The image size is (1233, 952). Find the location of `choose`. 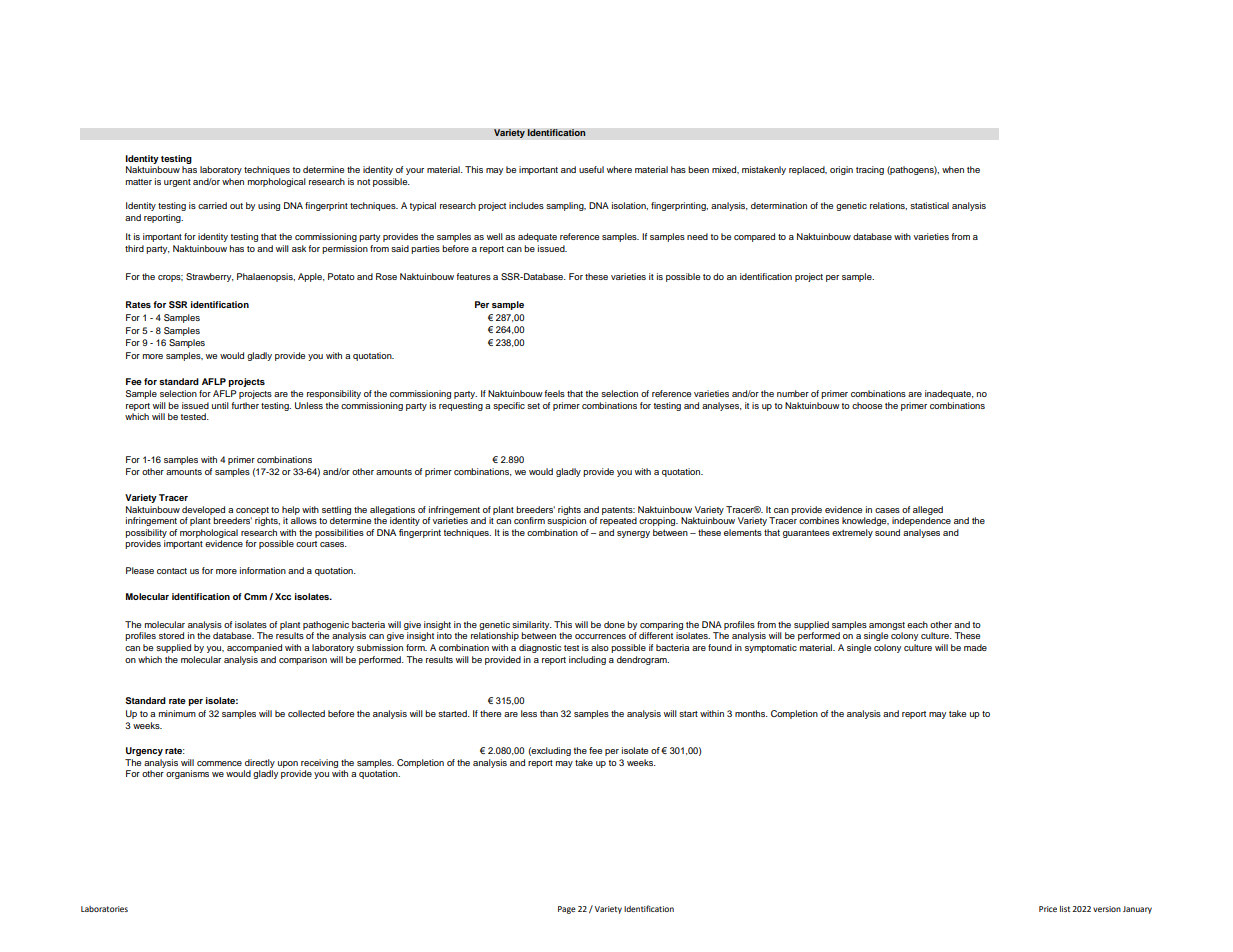

choose is located at coordinates (867, 405).
